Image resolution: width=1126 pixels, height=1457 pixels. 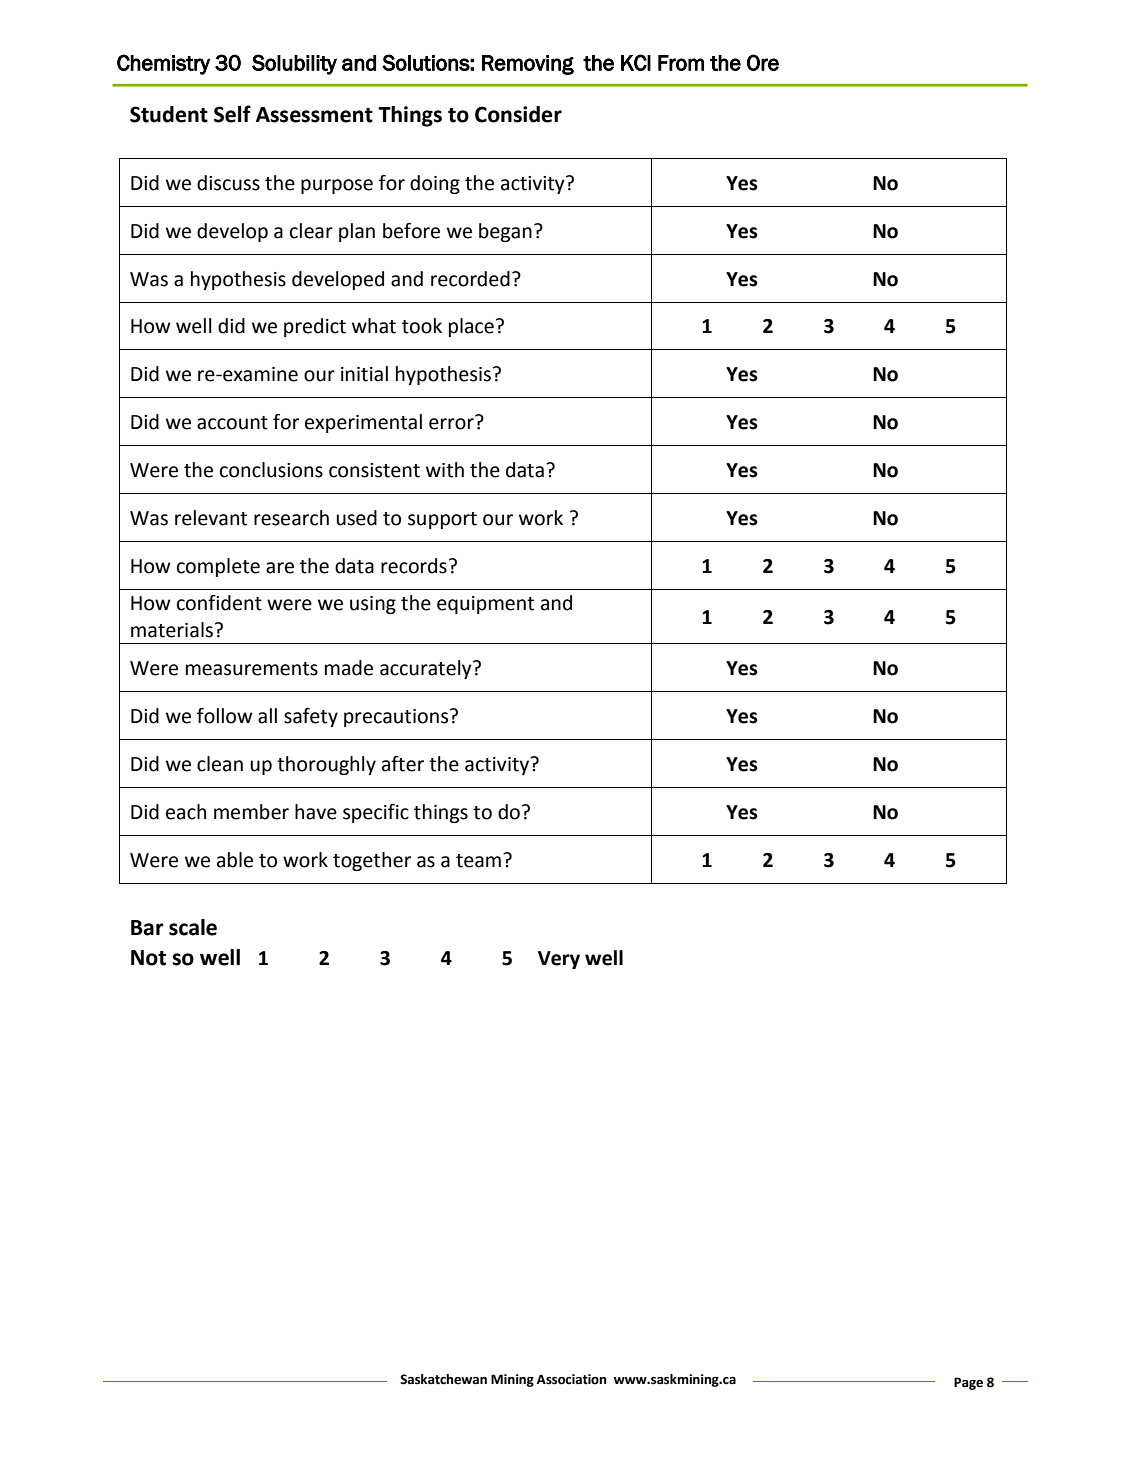 I want to click on accurately, so click(x=427, y=669).
